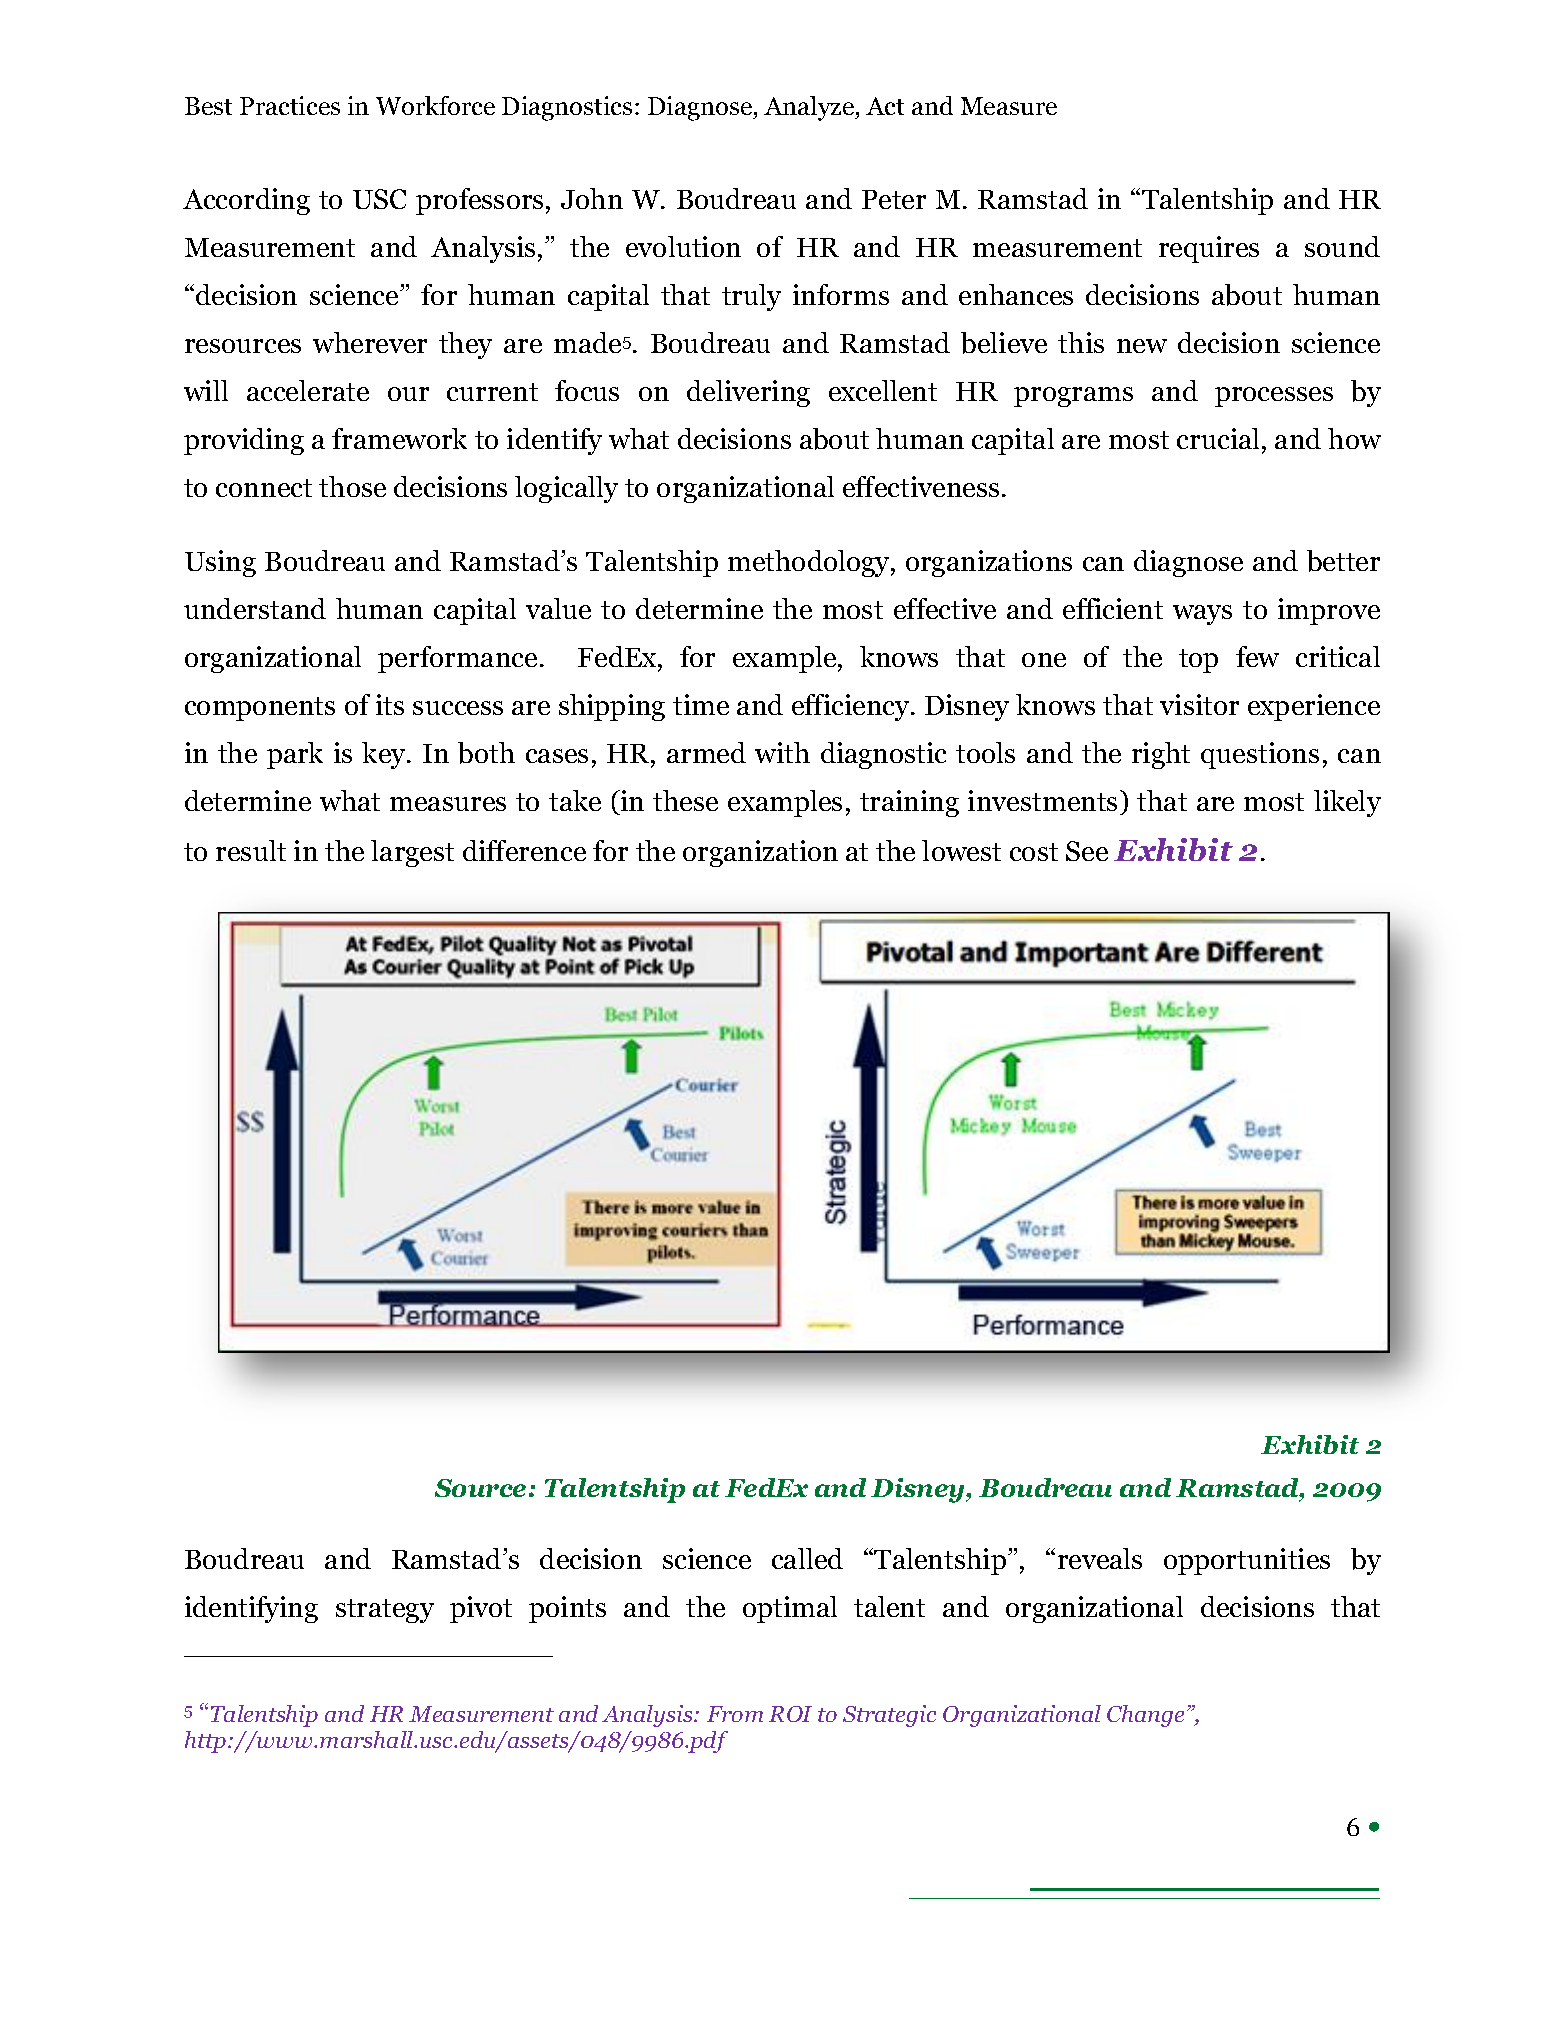 This screenshot has width=1566, height=2026. What do you see at coordinates (290, 105) in the screenshot?
I see `Practices` at bounding box center [290, 105].
